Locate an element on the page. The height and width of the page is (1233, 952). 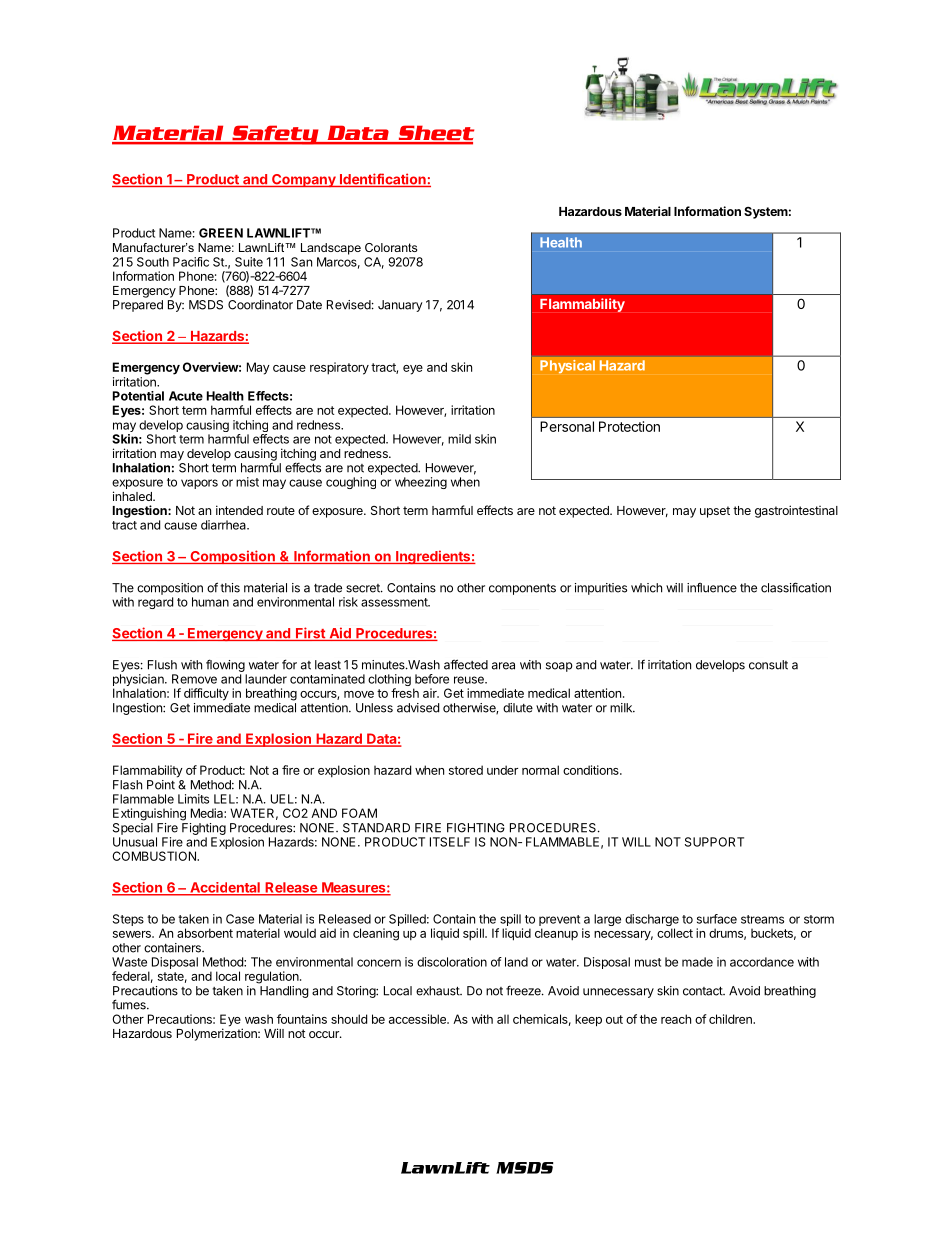
regulation is located at coordinates (273, 977).
